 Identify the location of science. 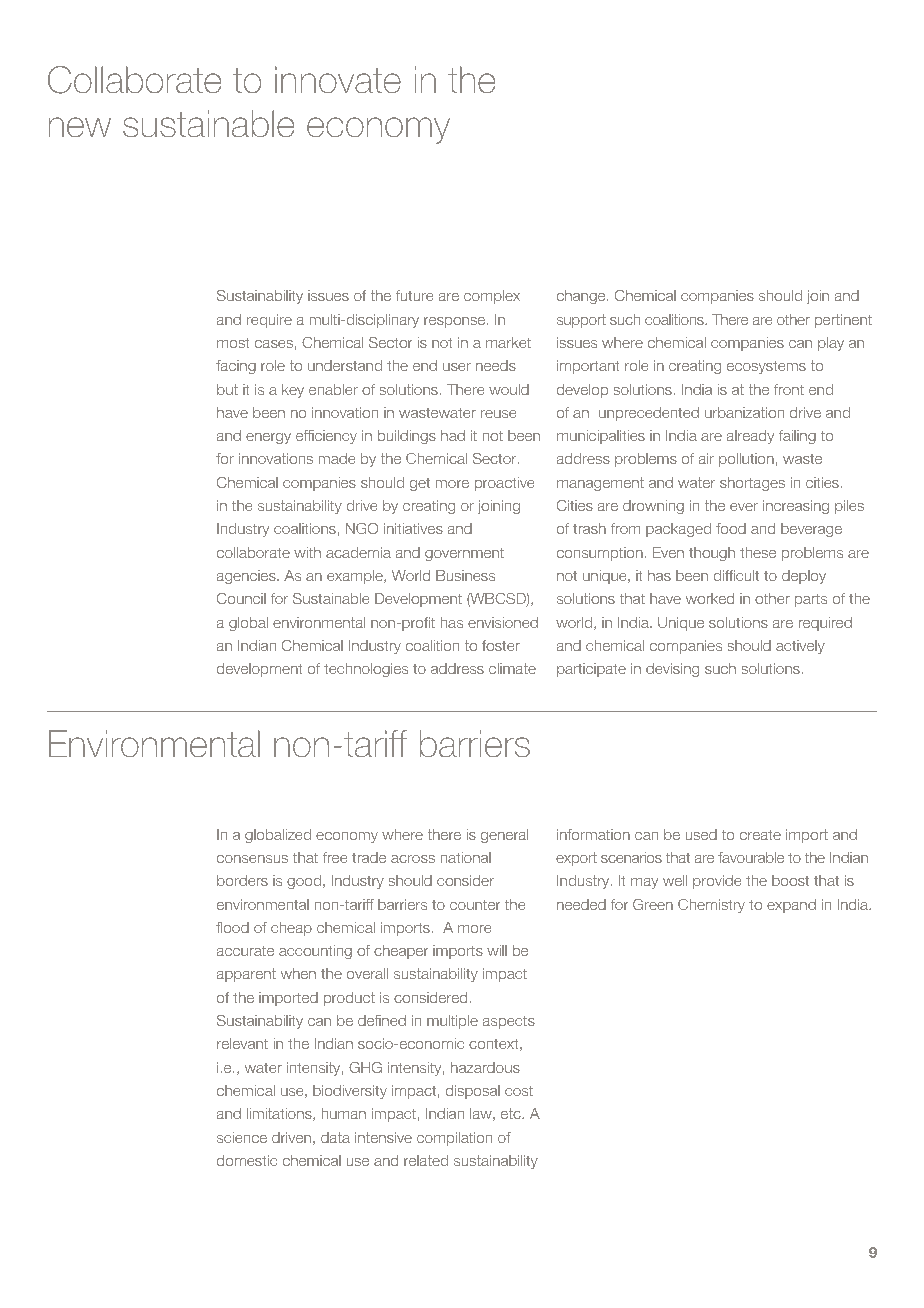
(242, 1137).
